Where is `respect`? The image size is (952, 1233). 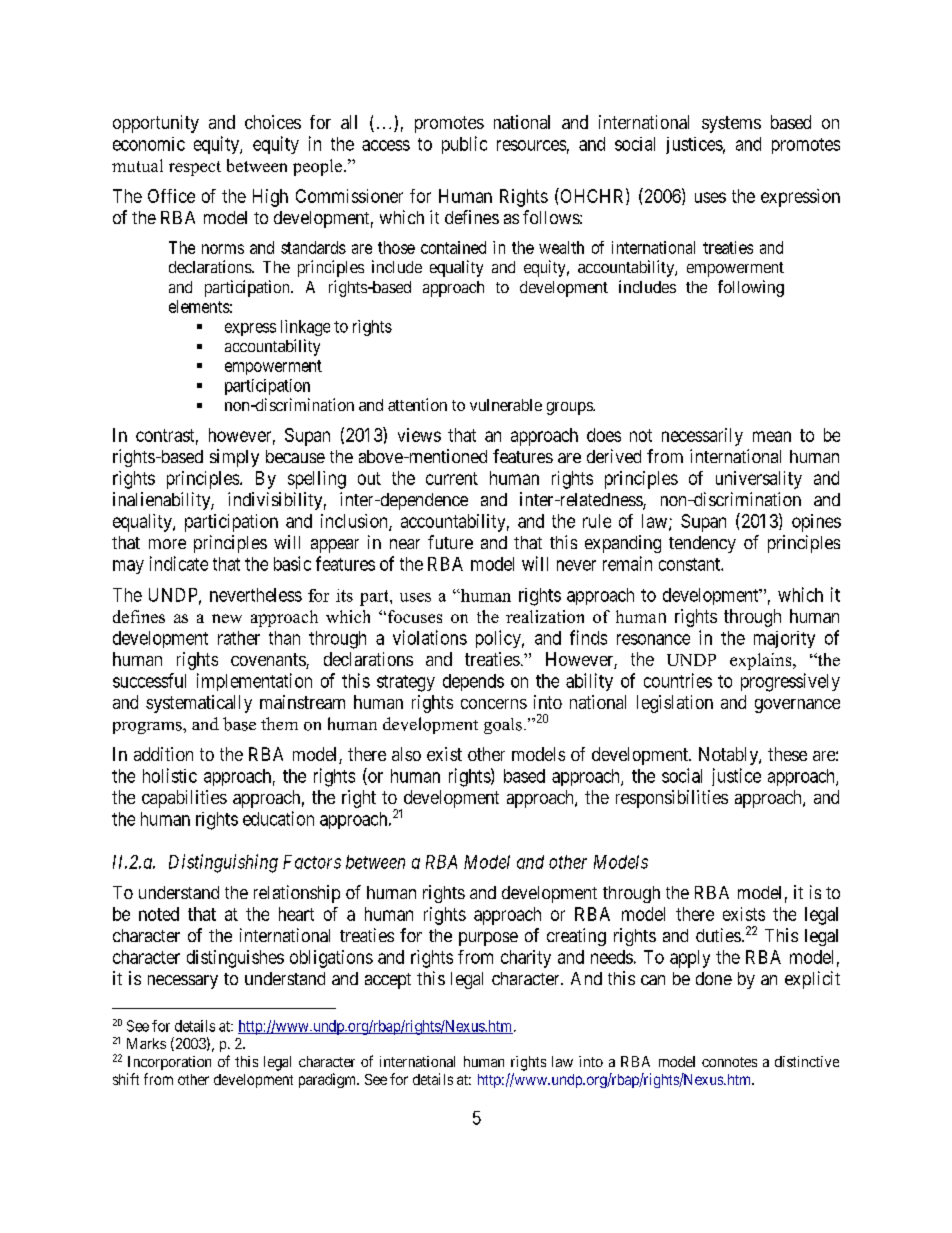 respect is located at coordinates (195, 168).
